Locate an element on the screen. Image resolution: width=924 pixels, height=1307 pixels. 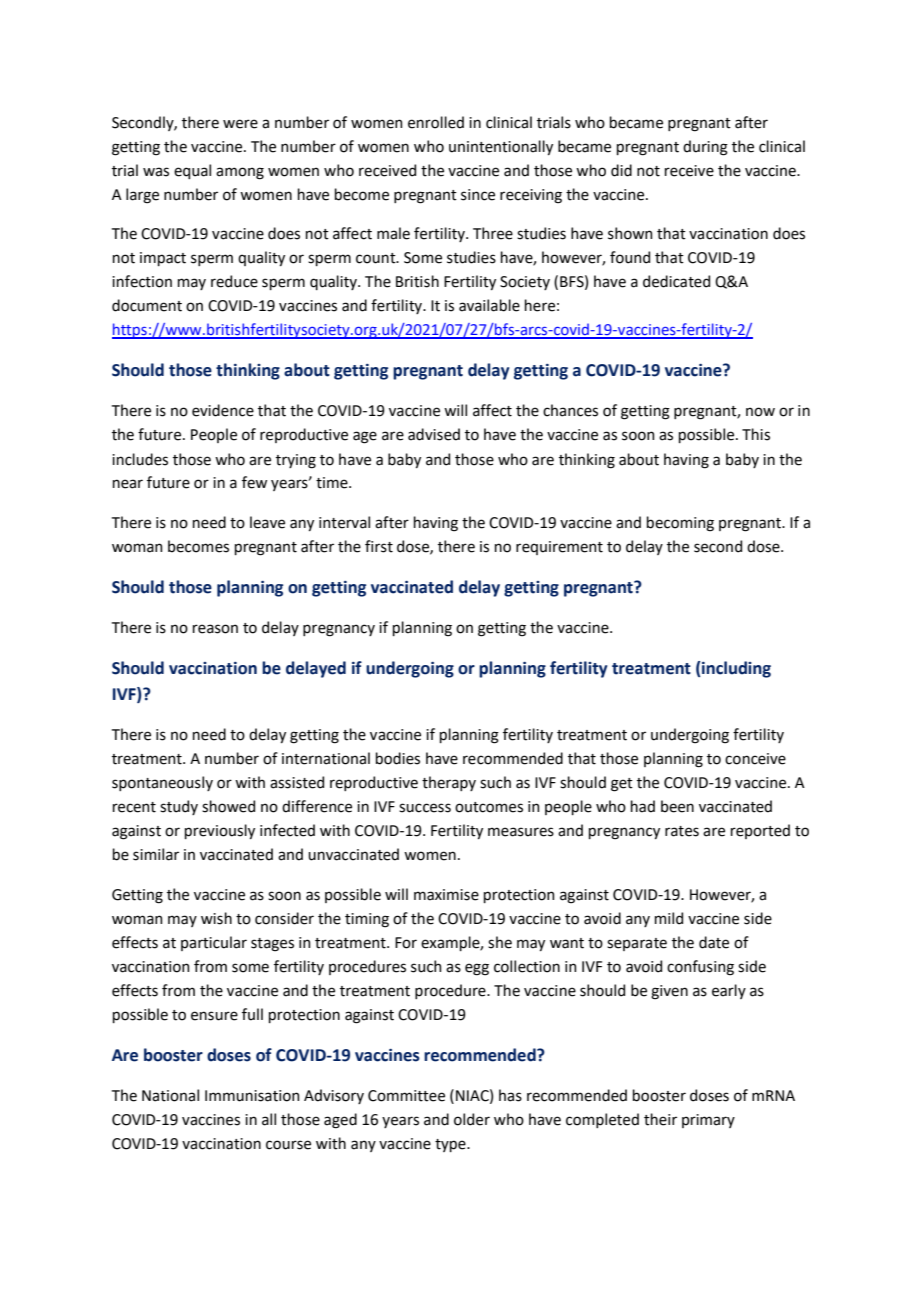
advised is located at coordinates (434, 434).
